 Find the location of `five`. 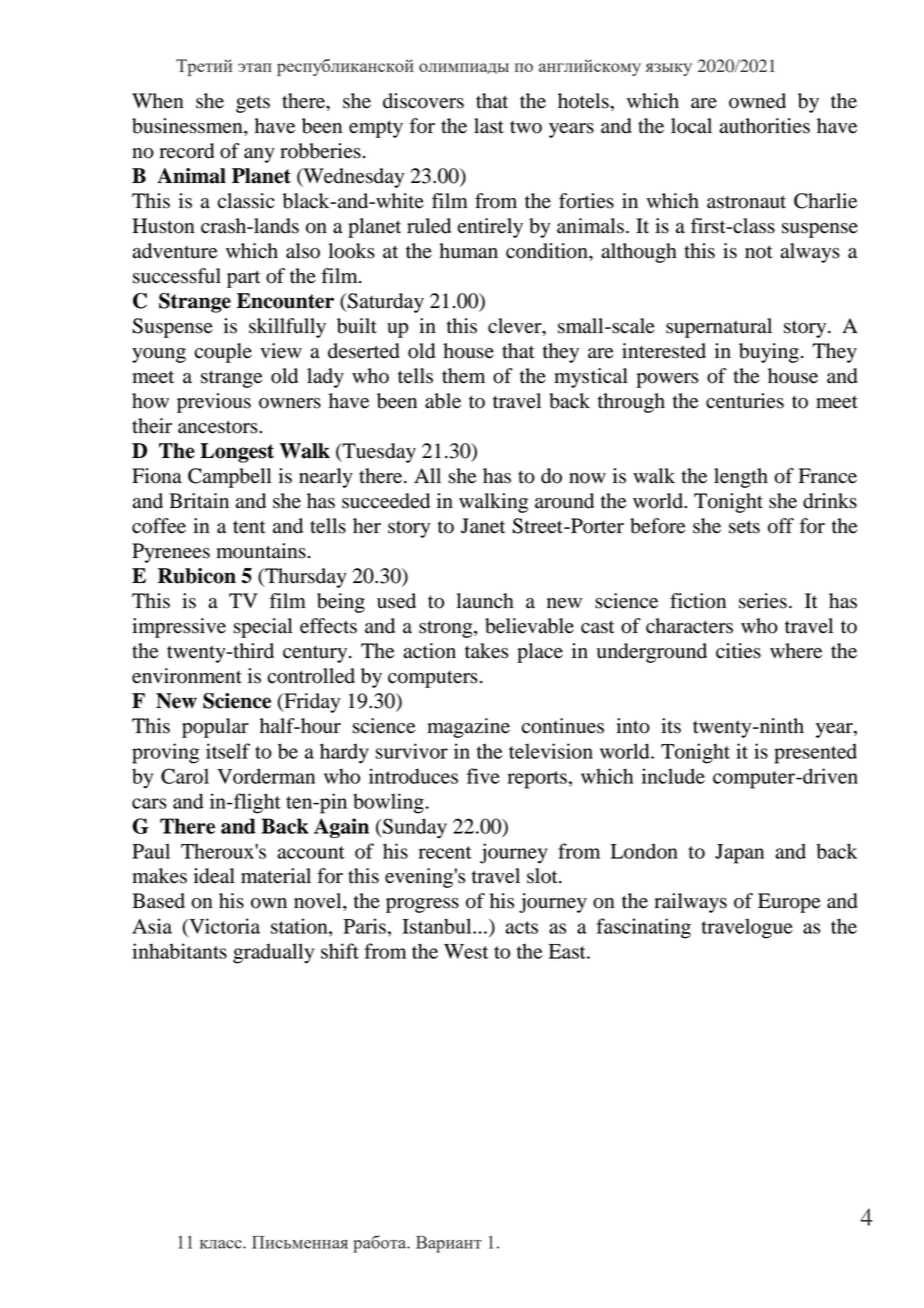

five is located at coordinates (483, 776).
